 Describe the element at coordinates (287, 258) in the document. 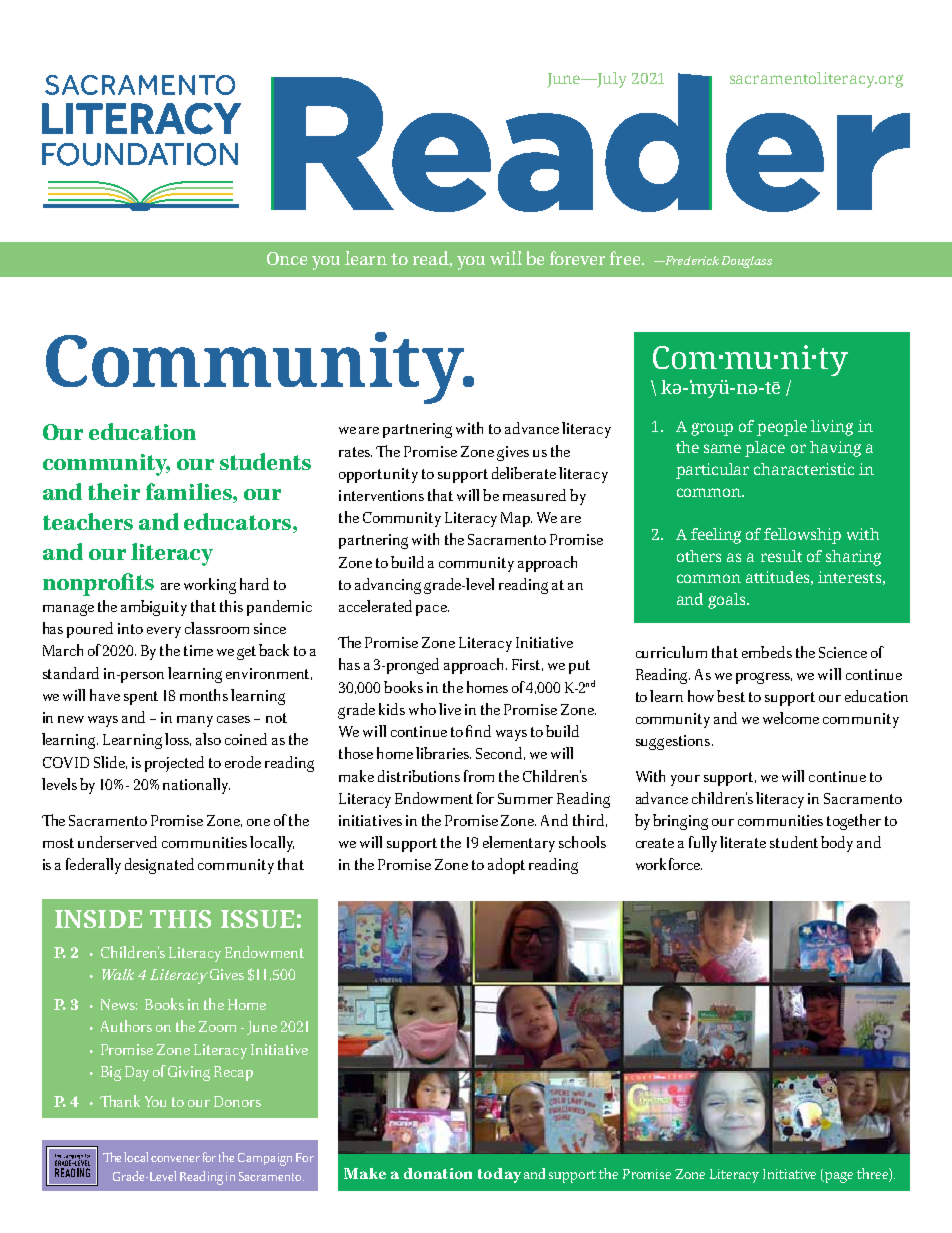

I see `Once` at that location.
